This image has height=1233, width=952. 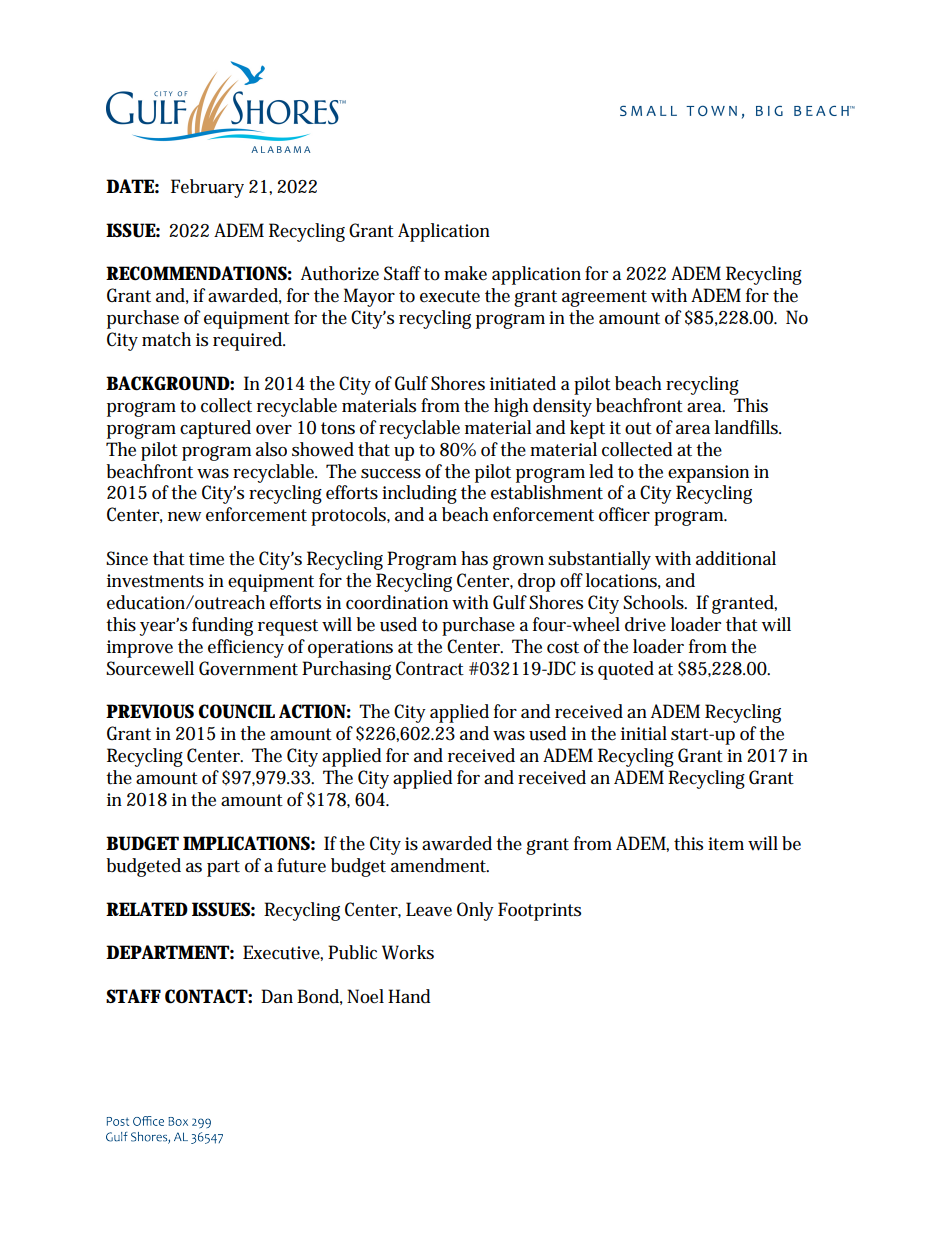 What do you see at coordinates (523, 383) in the image?
I see `initiated` at bounding box center [523, 383].
